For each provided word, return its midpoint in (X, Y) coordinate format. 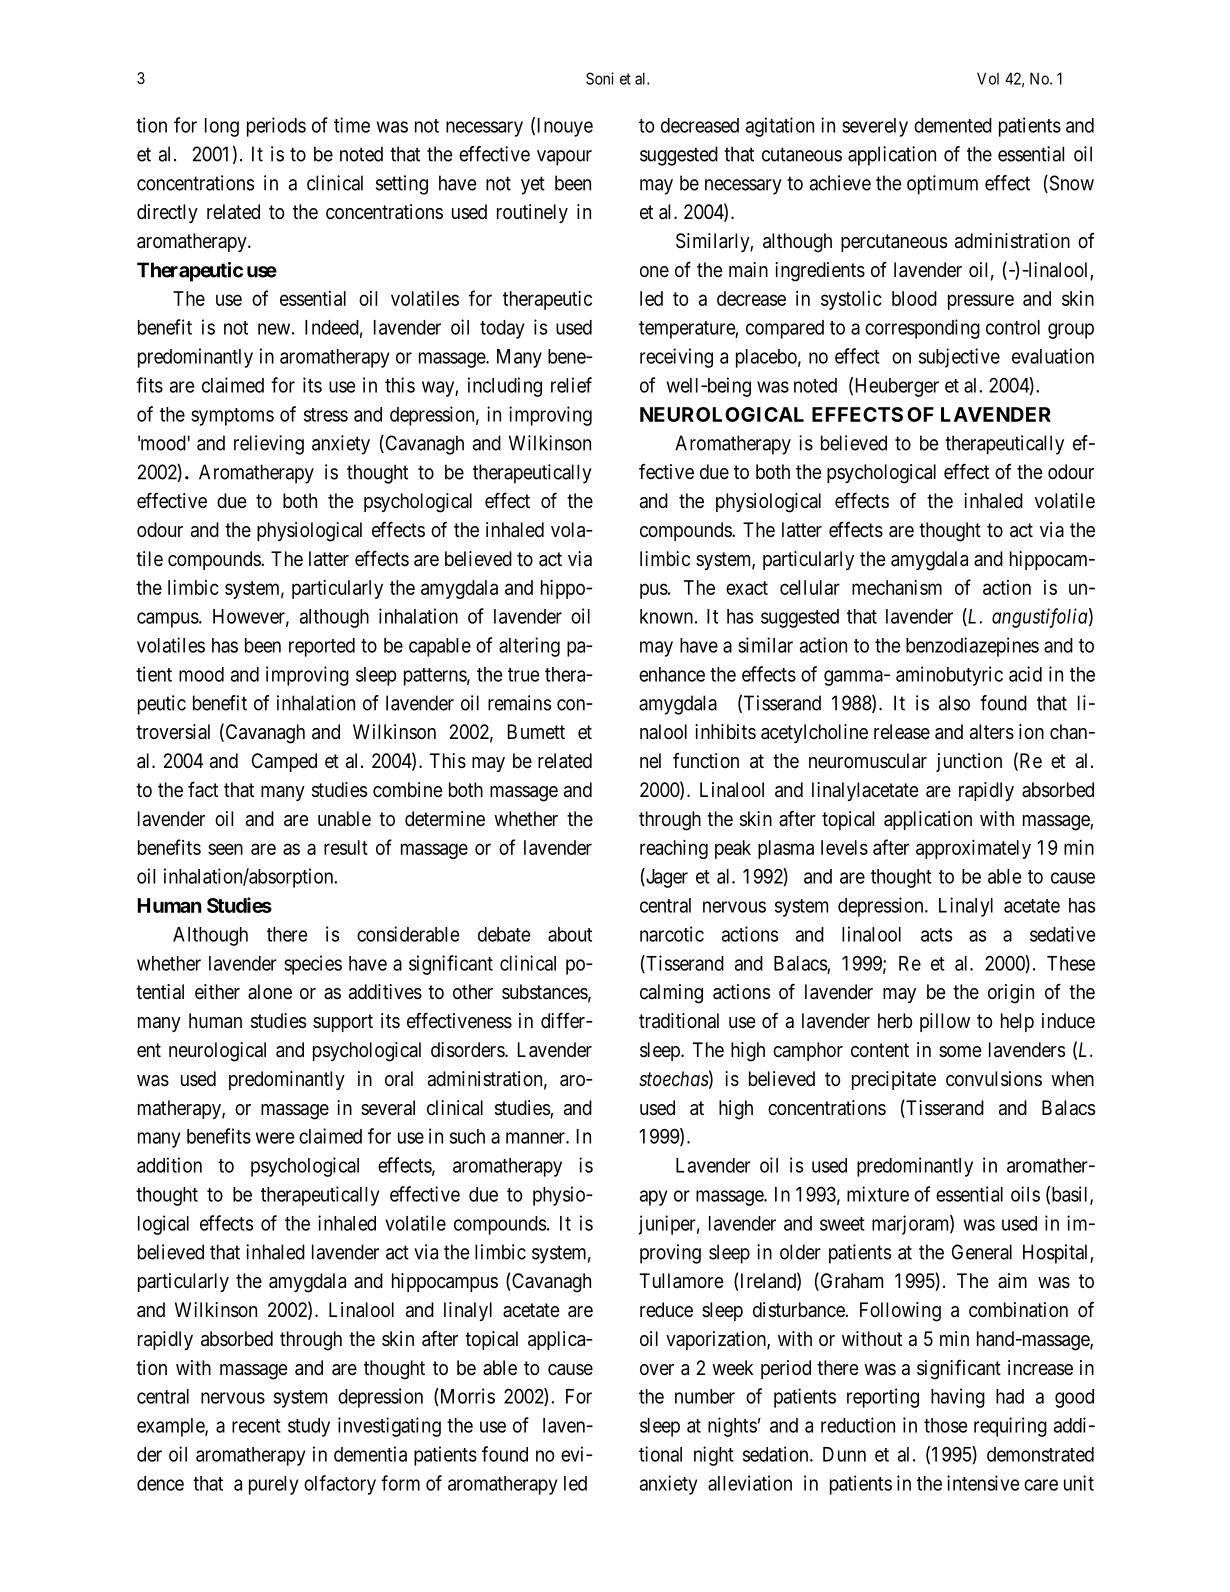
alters (992, 732)
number (705, 1396)
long (222, 127)
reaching (674, 849)
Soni (600, 78)
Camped (284, 762)
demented (953, 125)
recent (256, 1426)
